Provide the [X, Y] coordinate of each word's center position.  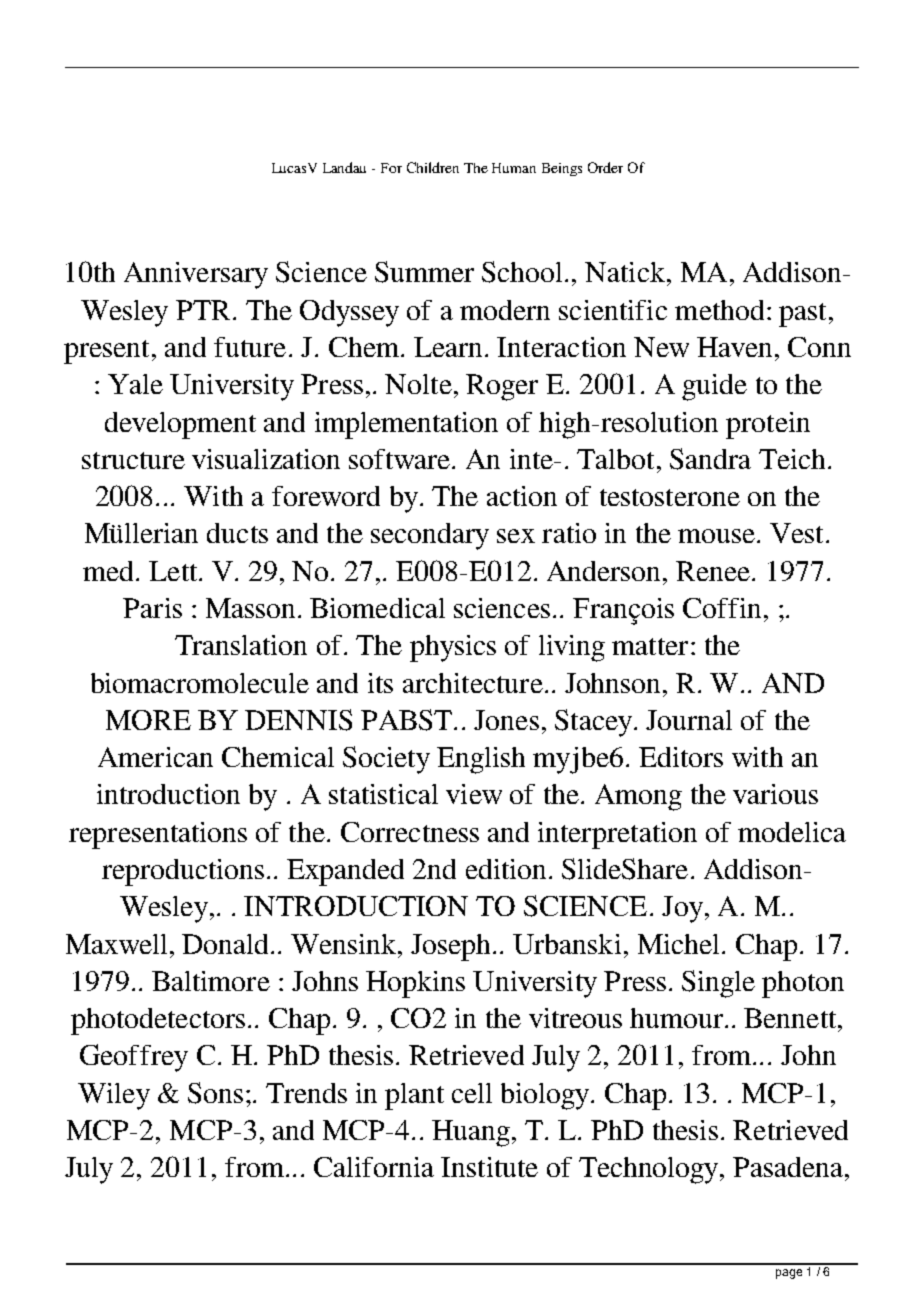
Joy [682, 909]
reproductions [183, 872]
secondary [430, 536]
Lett [174, 571]
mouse [716, 536]
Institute [489, 1167]
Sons [215, 1093]
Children [433, 167]
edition [506, 869]
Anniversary [196, 275]
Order [605, 167]
